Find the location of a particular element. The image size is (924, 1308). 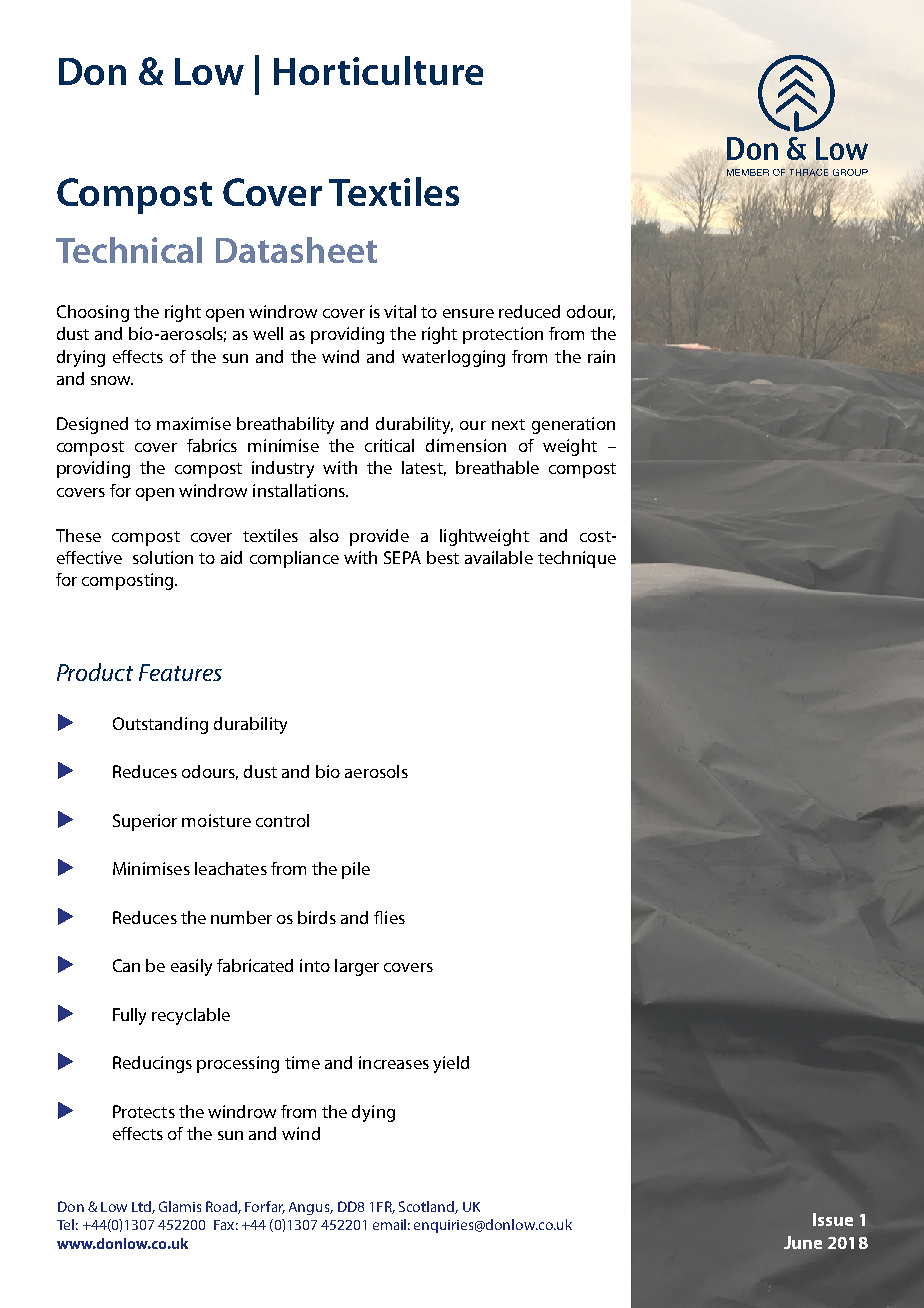

available is located at coordinates (499, 557).
